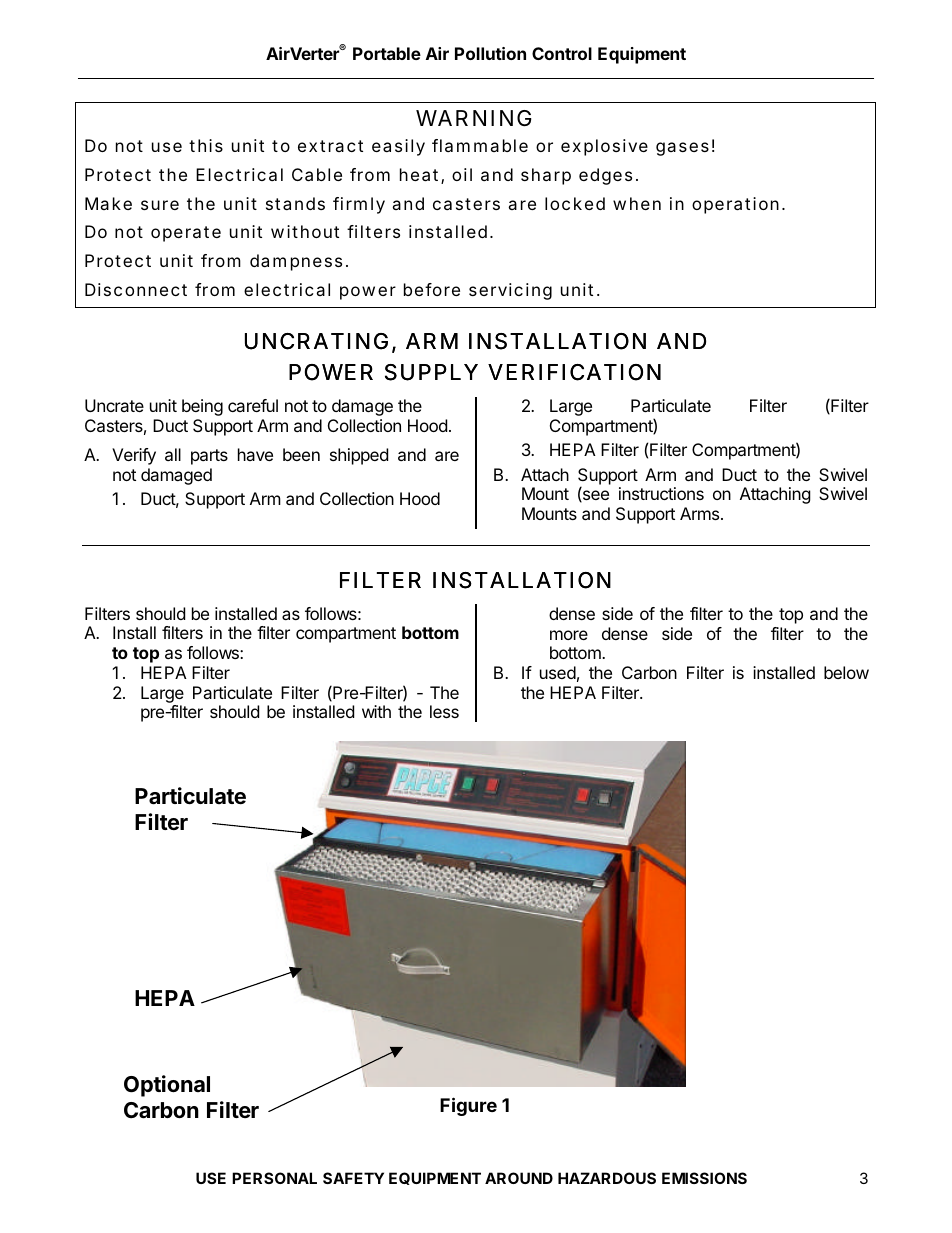 Image resolution: width=952 pixels, height=1233 pixels. I want to click on Optional, so click(167, 1086).
